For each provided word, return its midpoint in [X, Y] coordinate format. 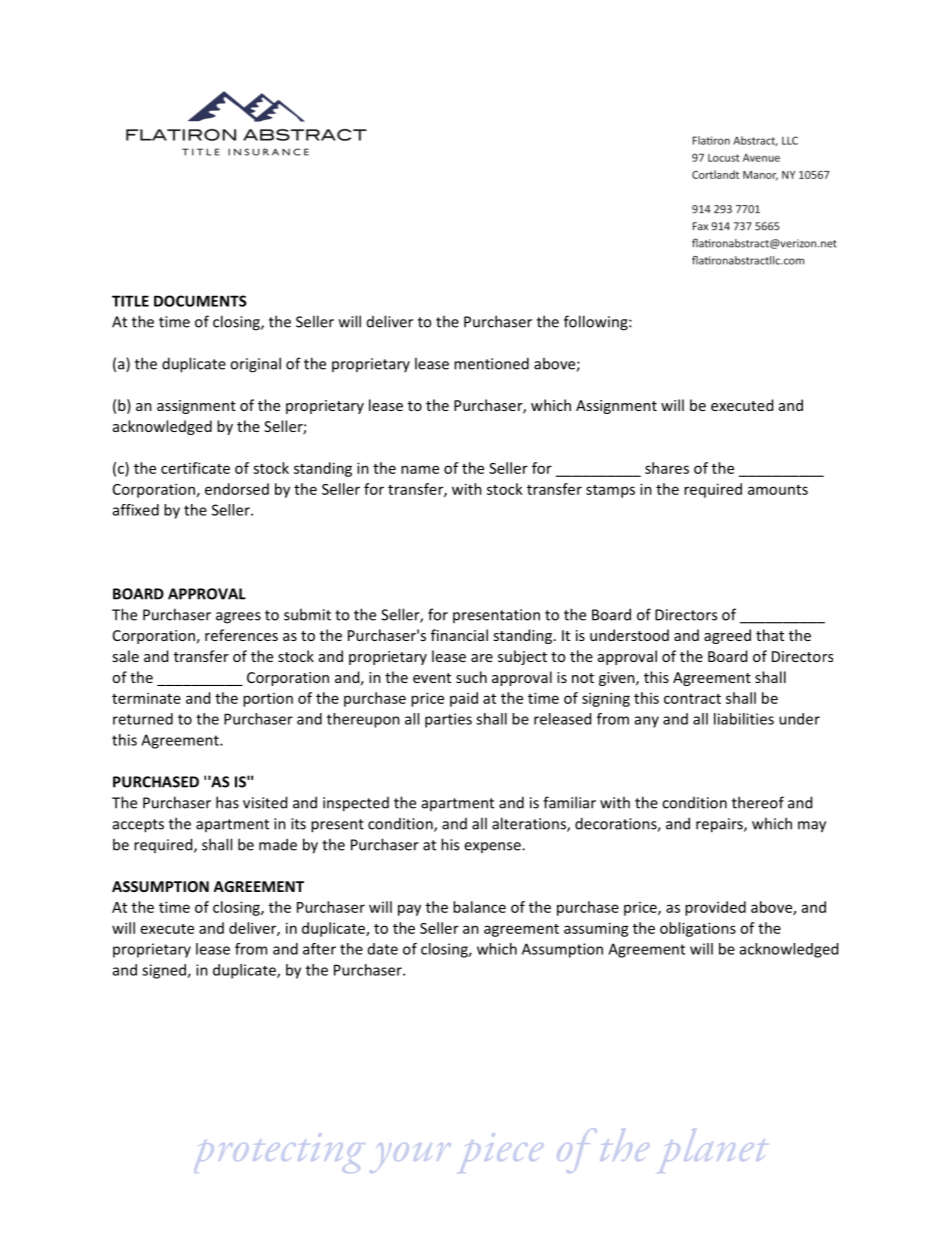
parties [448, 720]
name [420, 469]
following [597, 323]
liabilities [744, 719]
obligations [698, 929]
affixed [136, 510]
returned [143, 719]
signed [165, 971]
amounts [778, 490]
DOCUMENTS [200, 301]
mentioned [491, 363]
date [383, 949]
